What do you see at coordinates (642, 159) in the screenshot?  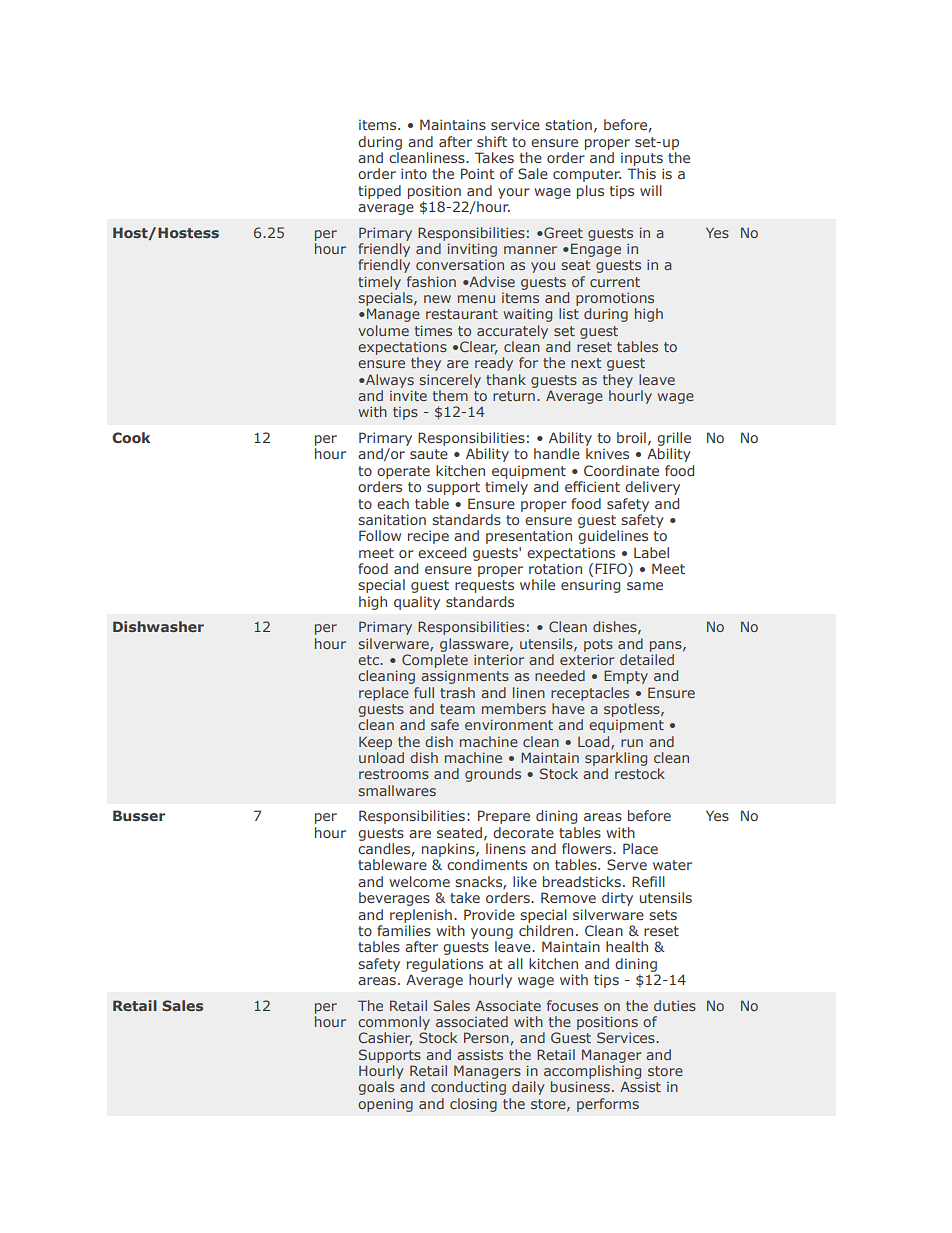 I see `inputs` at bounding box center [642, 159].
